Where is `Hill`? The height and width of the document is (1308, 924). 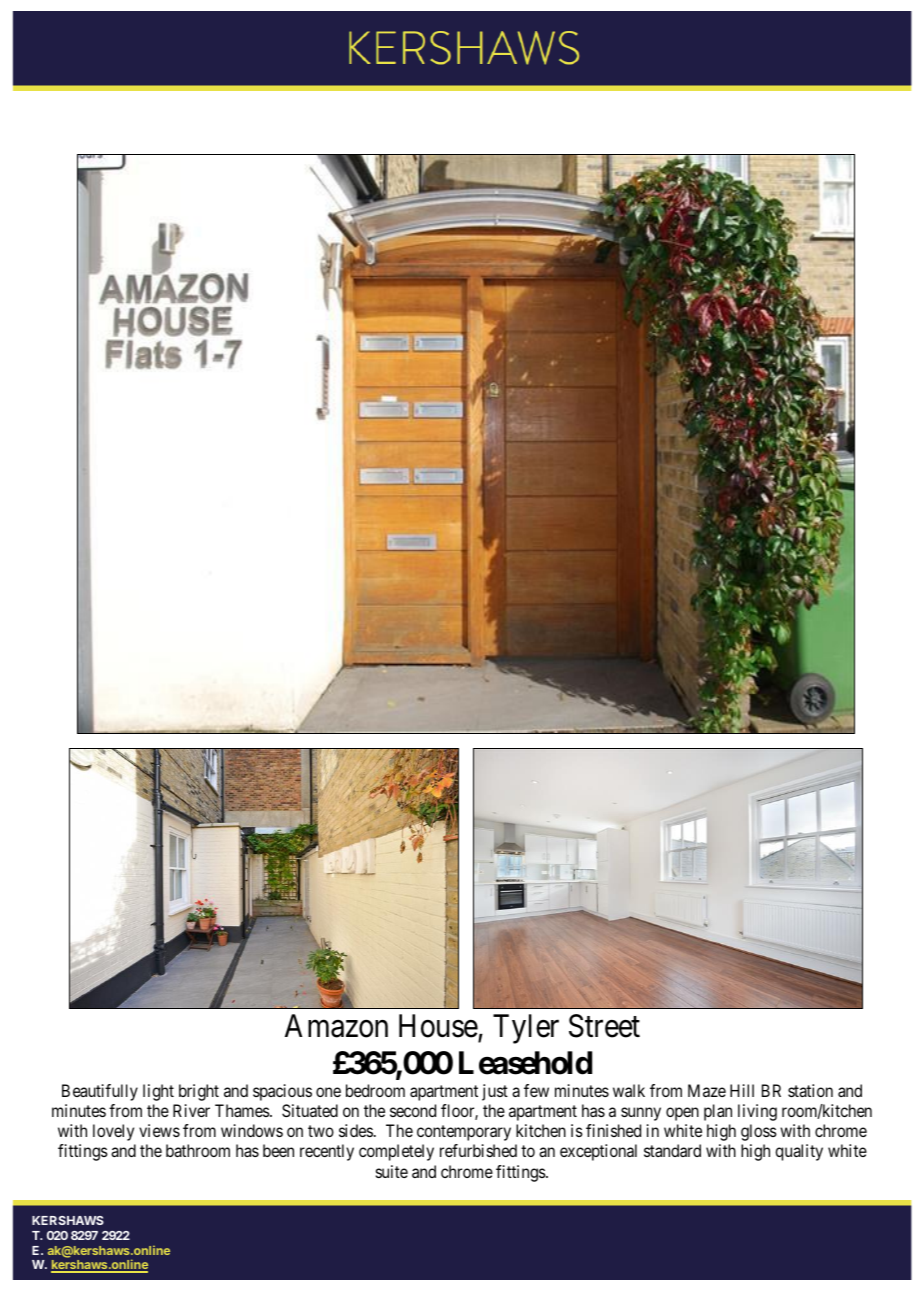 Hill is located at coordinates (742, 1090).
